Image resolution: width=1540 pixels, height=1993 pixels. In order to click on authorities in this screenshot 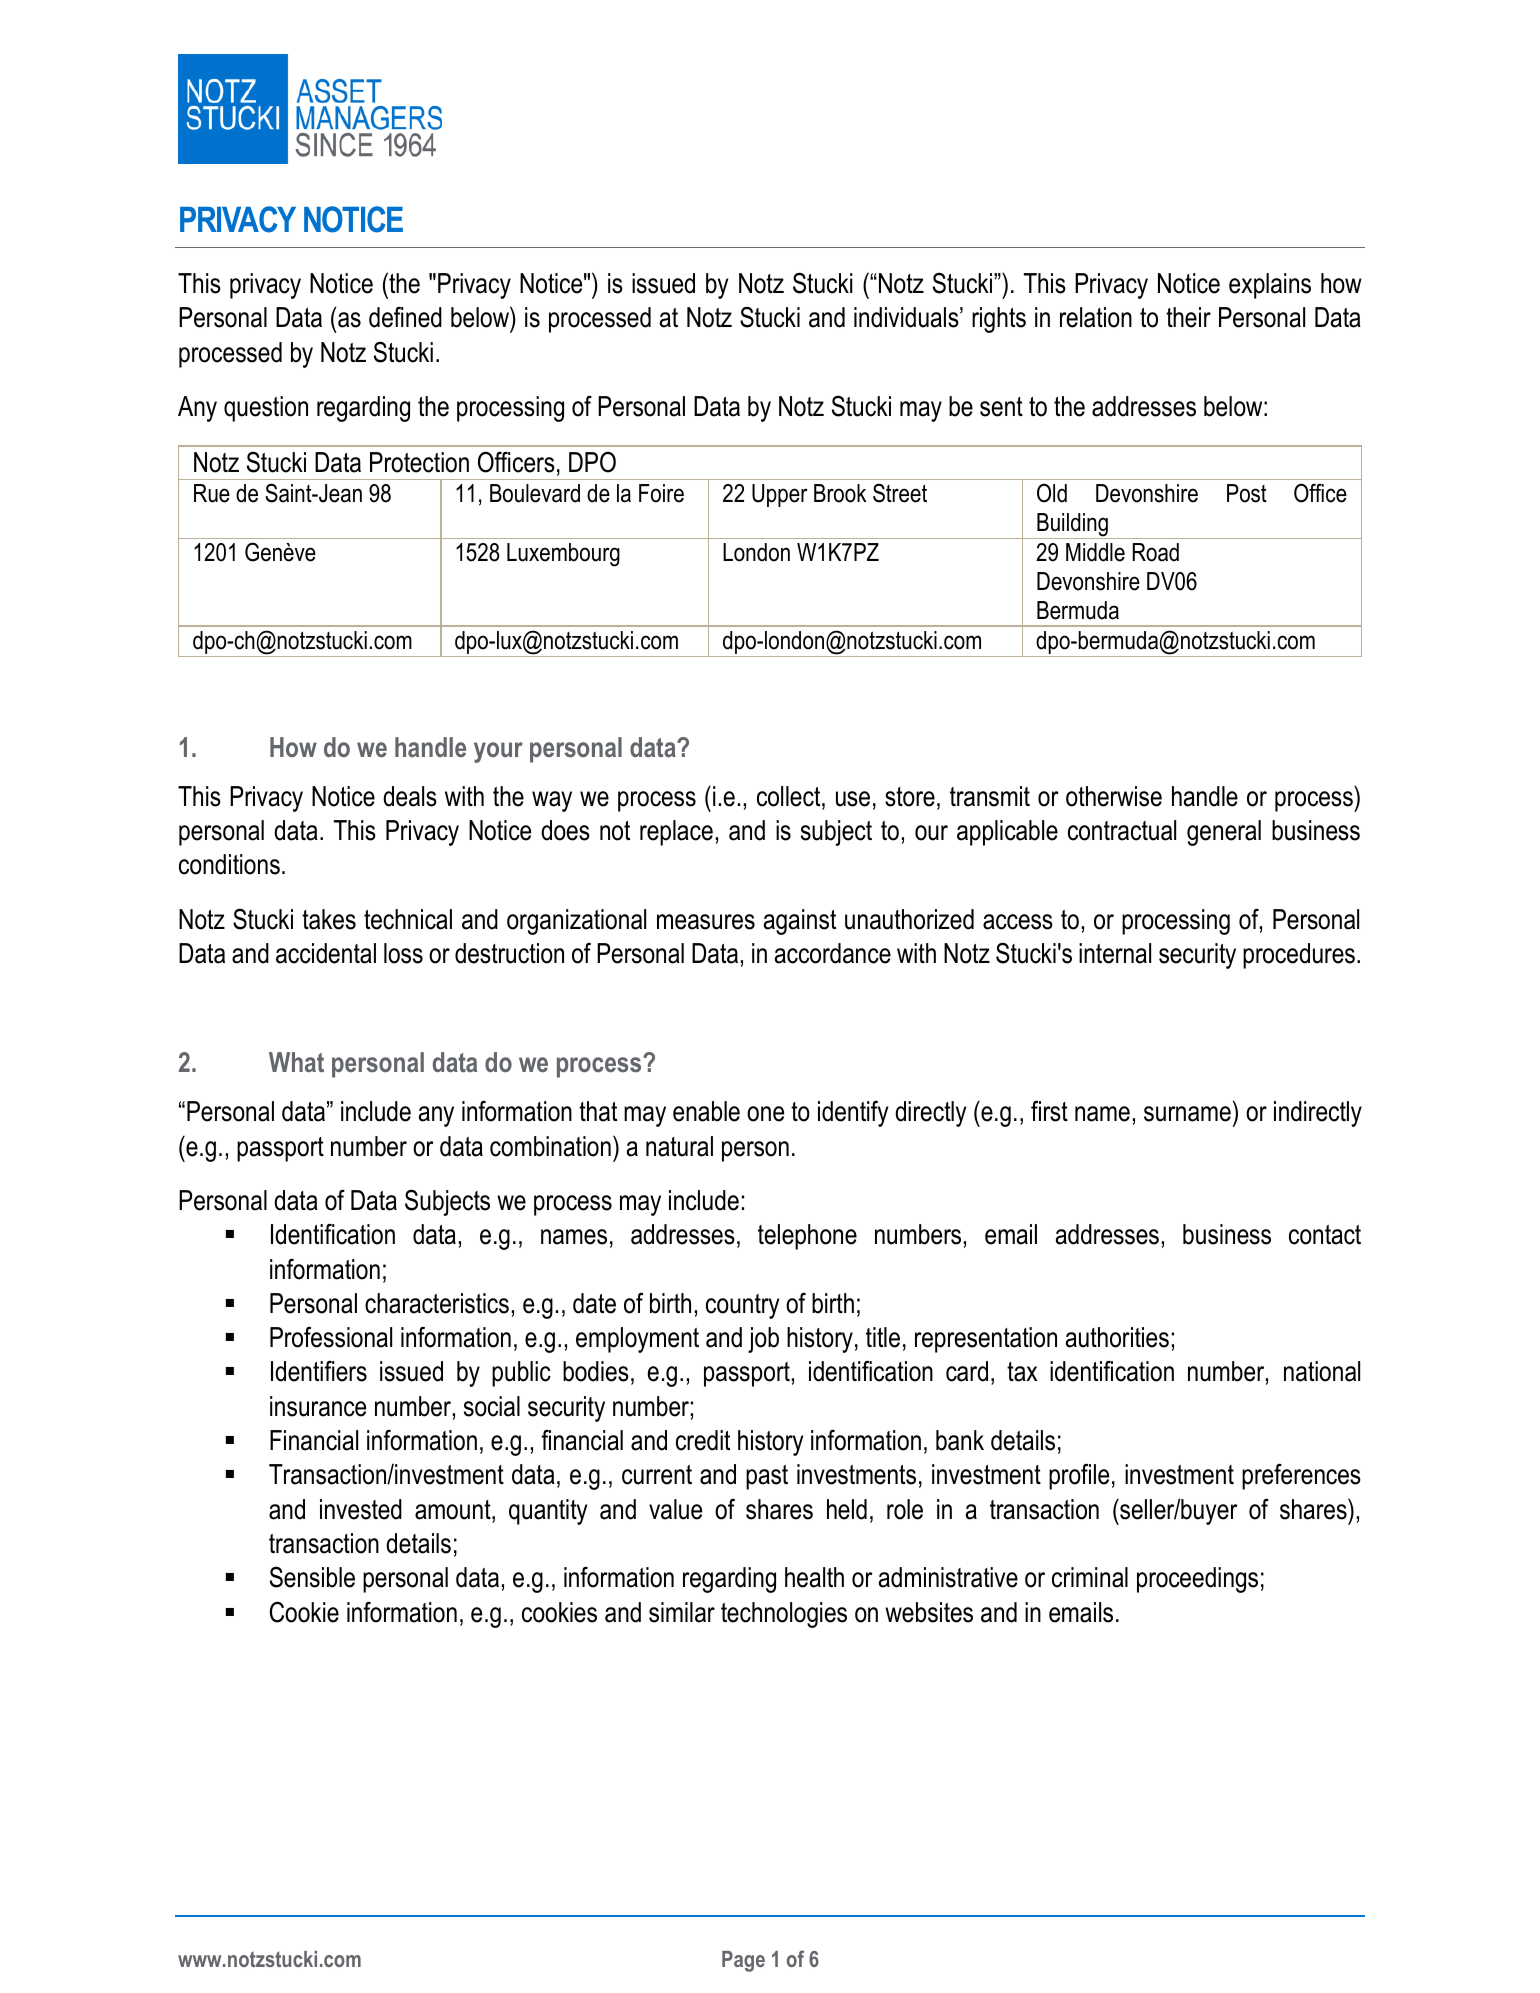, I will do `click(1117, 1337)`.
